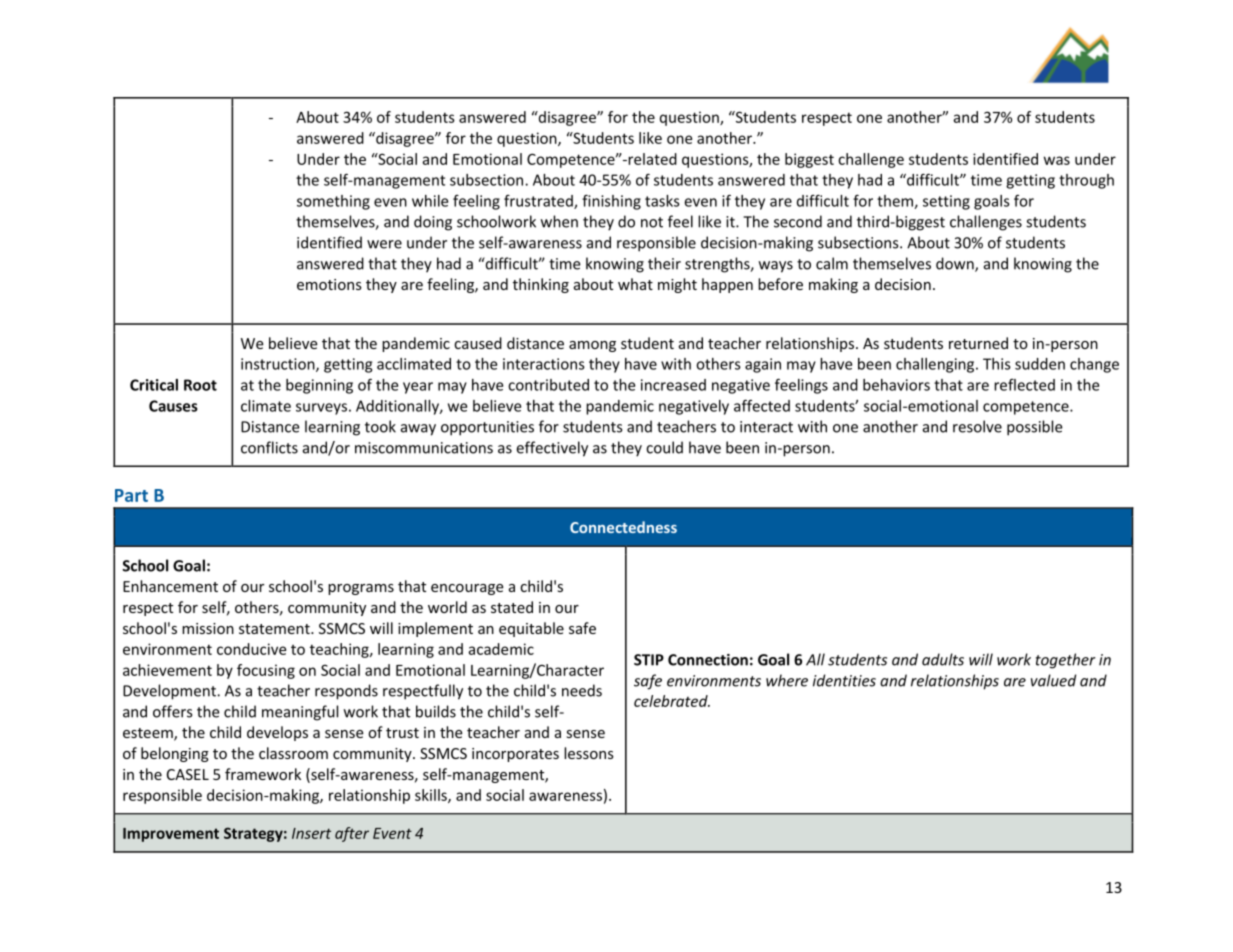 The image size is (1233, 952). Describe the element at coordinates (611, 202) in the screenshot. I see `finishing` at that location.
